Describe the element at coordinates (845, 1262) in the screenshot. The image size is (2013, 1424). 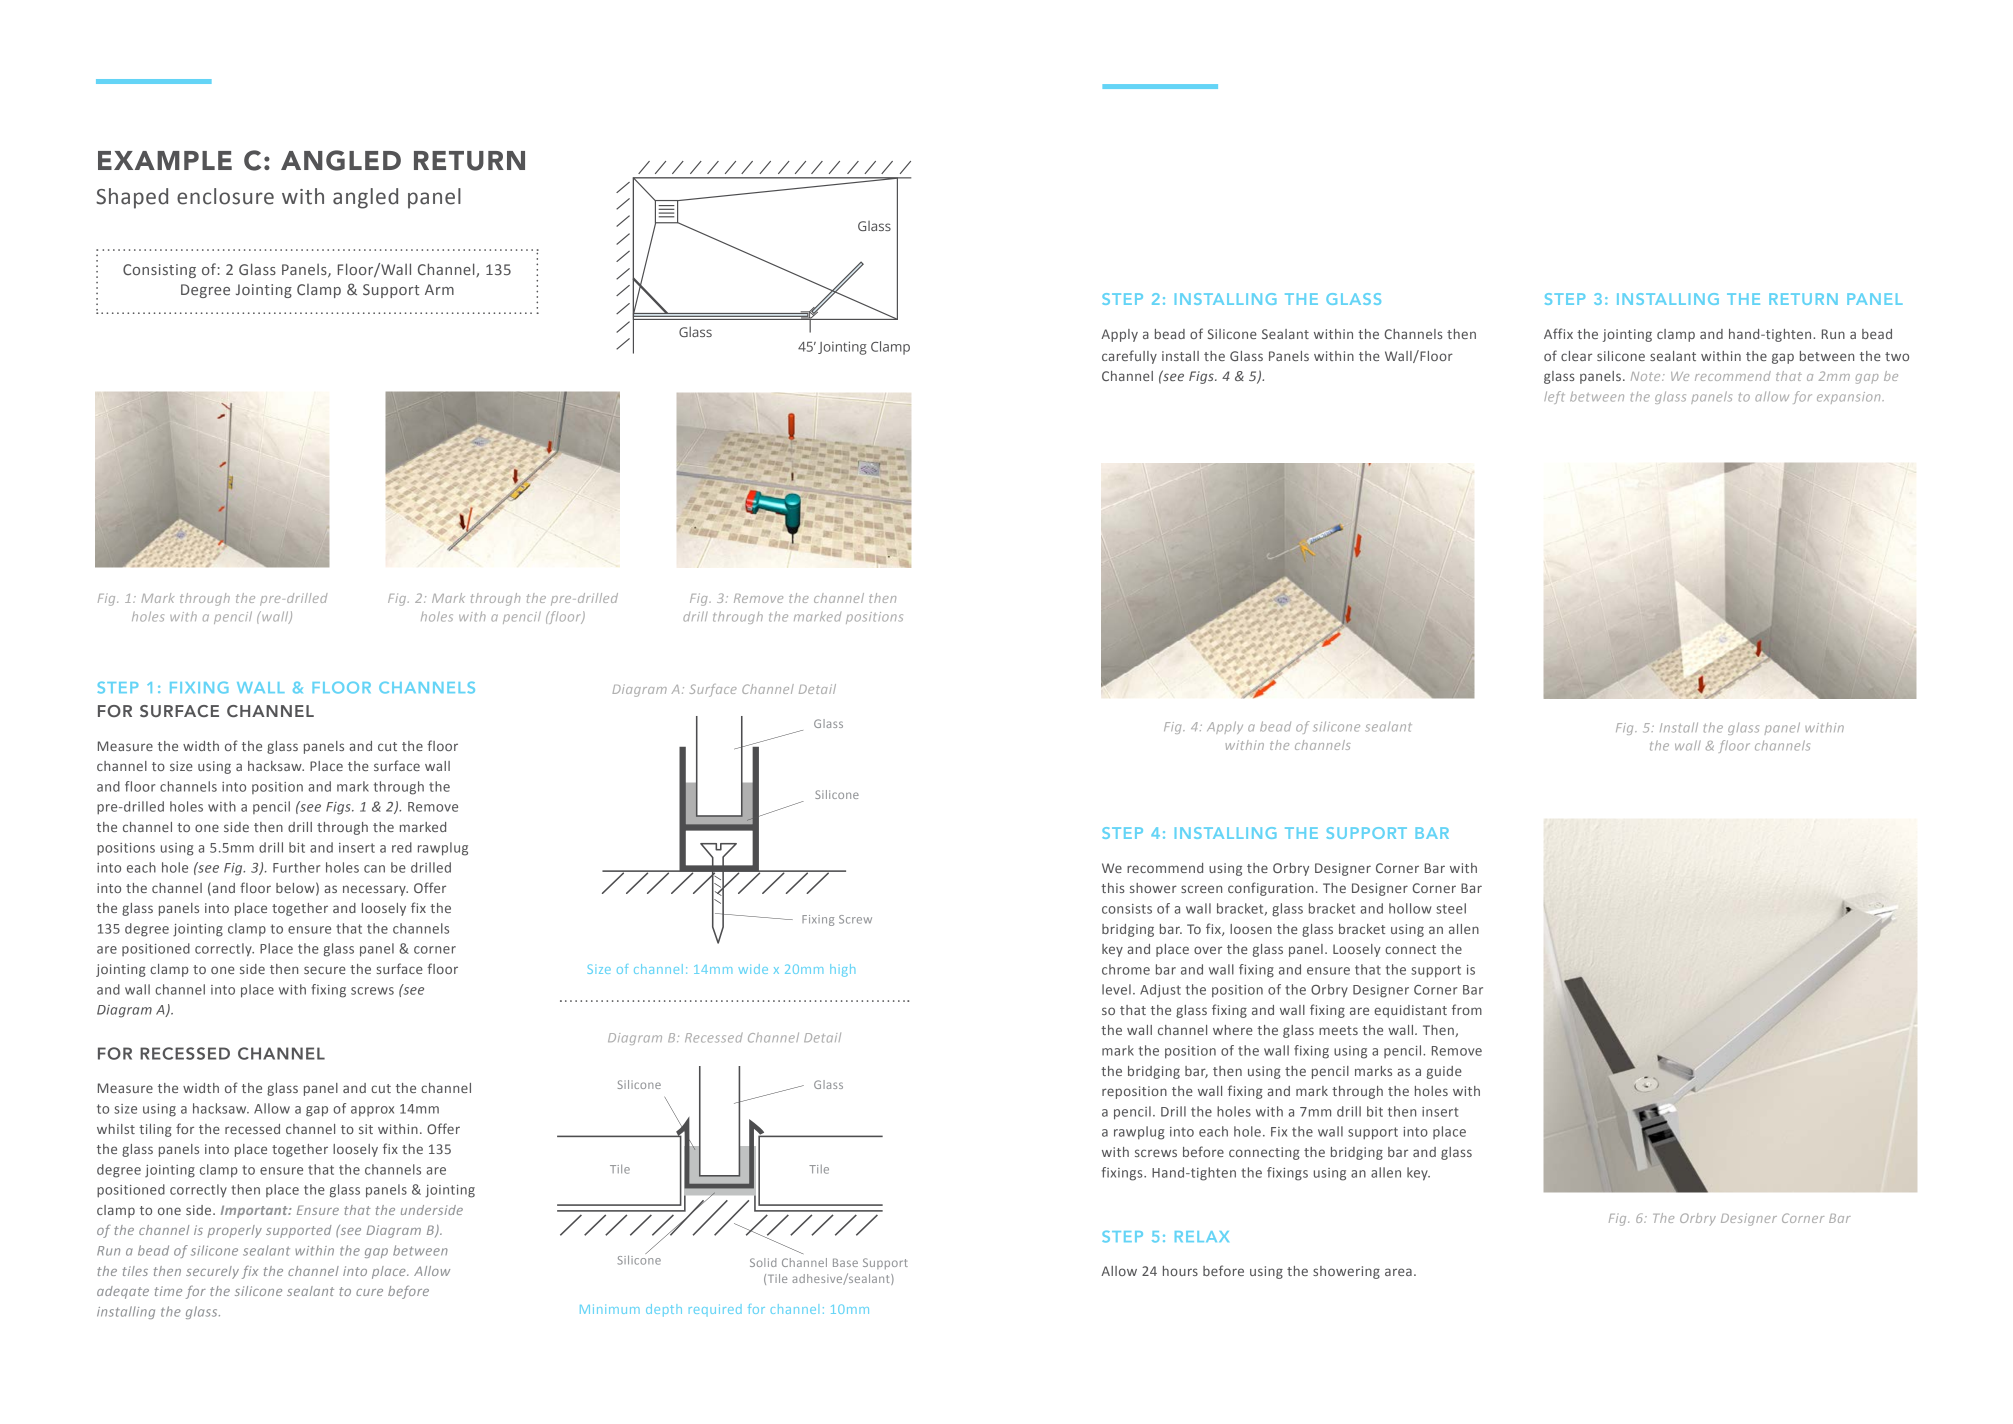
I see `Base` at that location.
